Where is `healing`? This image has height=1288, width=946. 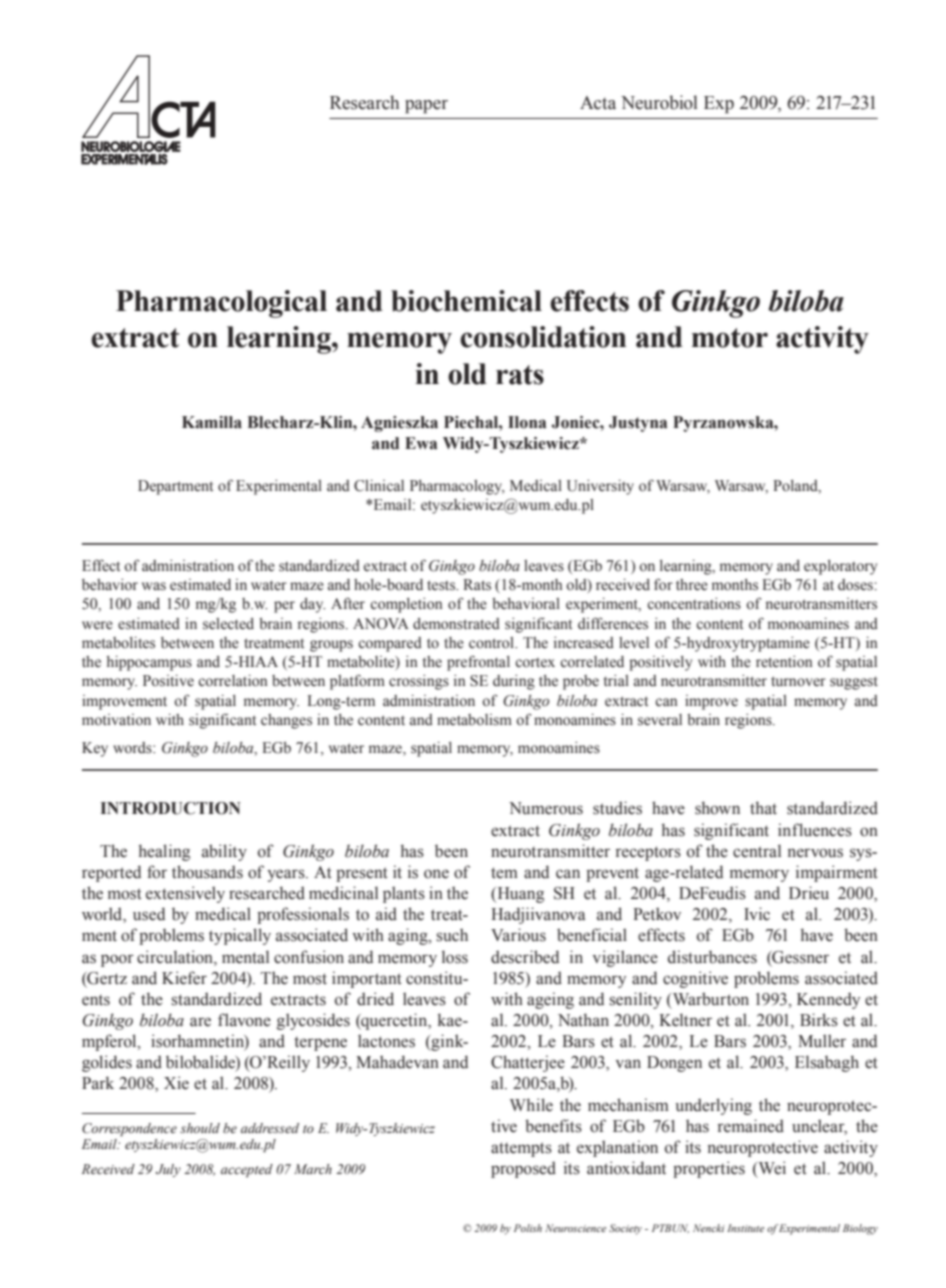 healing is located at coordinates (164, 852).
